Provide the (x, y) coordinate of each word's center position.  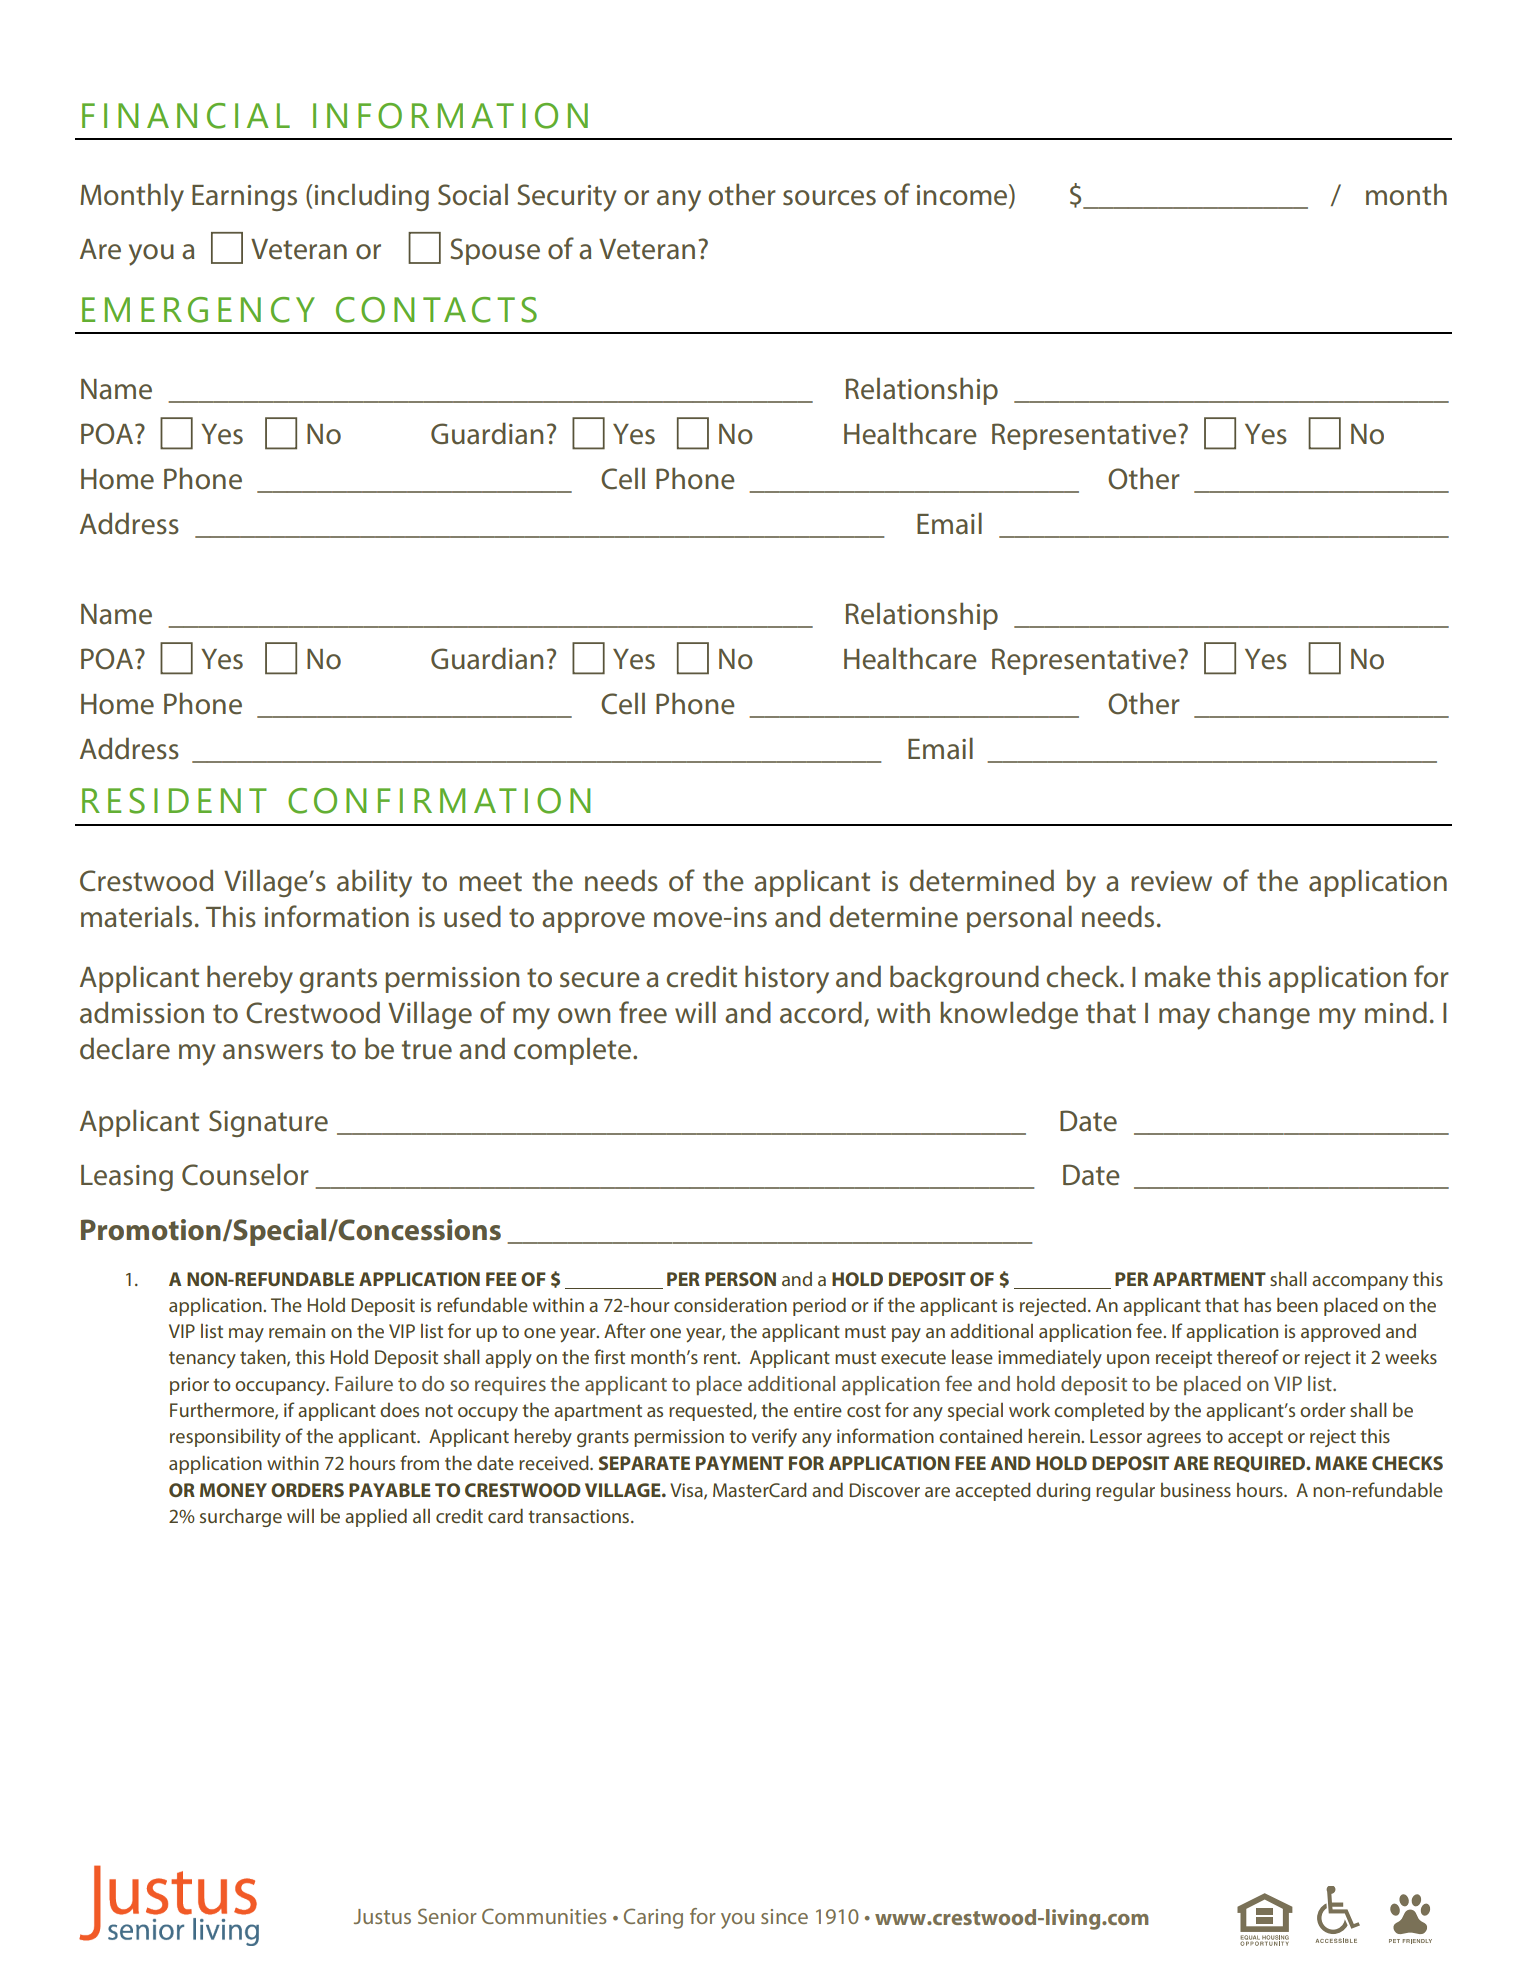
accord (821, 1012)
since (784, 1916)
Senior (447, 1916)
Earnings (244, 198)
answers (273, 1052)
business (1196, 1490)
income (963, 195)
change (1264, 1015)
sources (829, 198)
